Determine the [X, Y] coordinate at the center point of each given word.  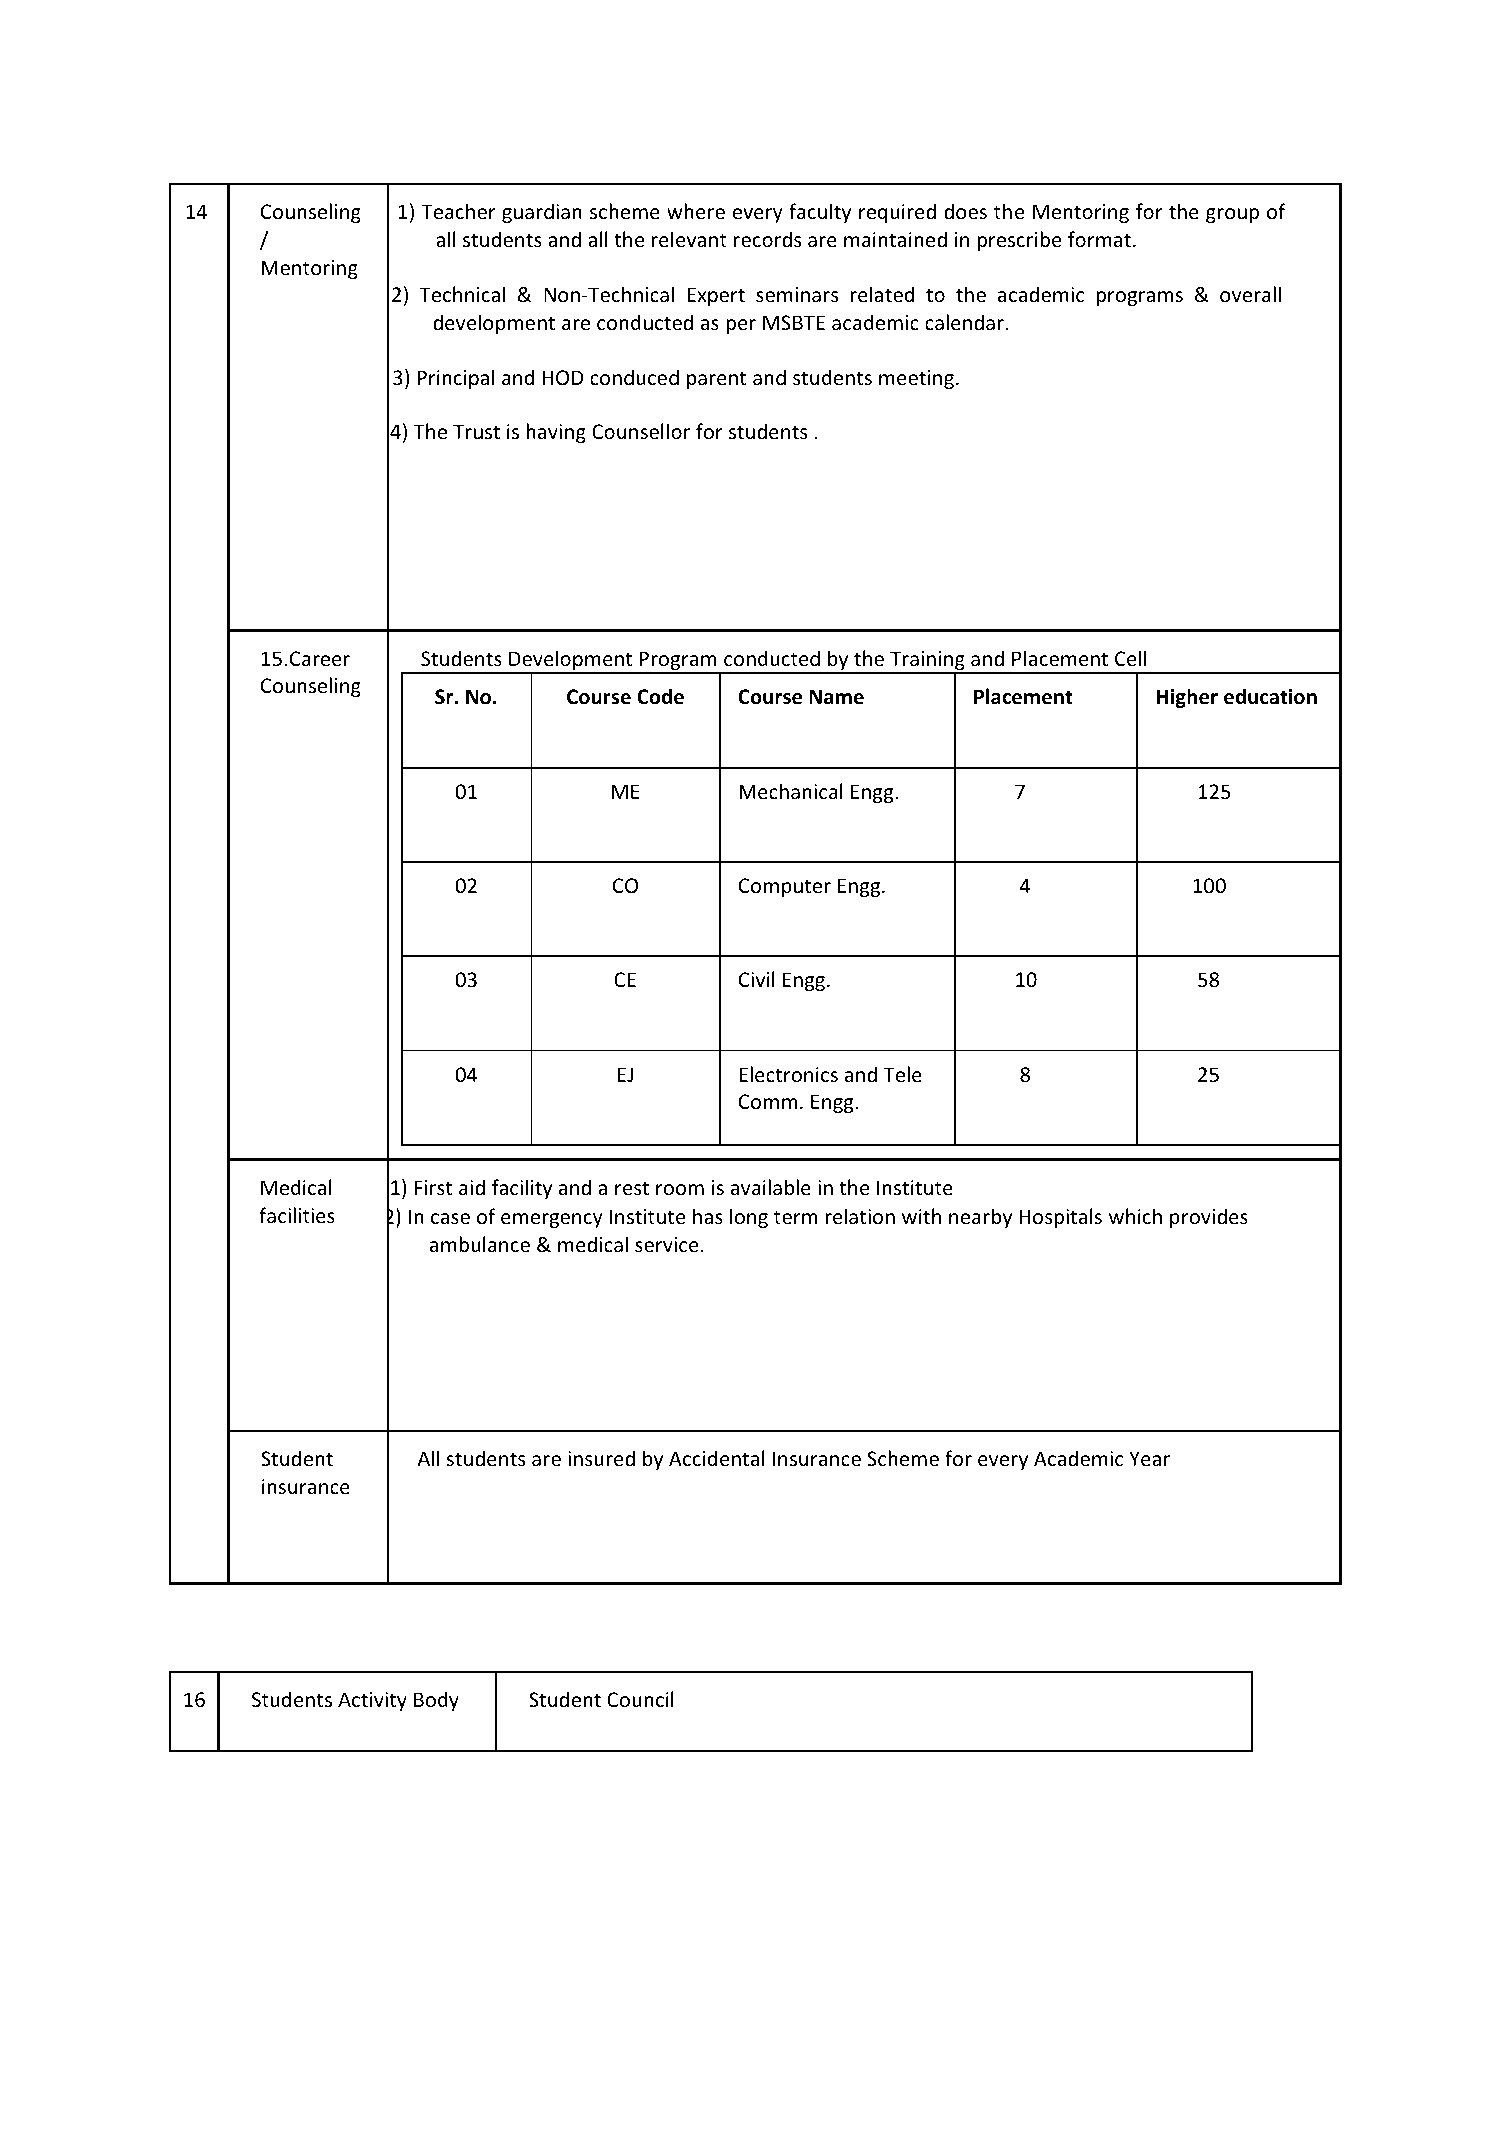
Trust [476, 432]
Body [436, 1701]
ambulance [480, 1244]
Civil [757, 979]
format [1099, 239]
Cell [1130, 658]
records [767, 239]
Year [1149, 1459]
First [433, 1188]
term [795, 1217]
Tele [902, 1074]
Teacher [458, 211]
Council [640, 1699]
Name [837, 697]
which [1135, 1216]
